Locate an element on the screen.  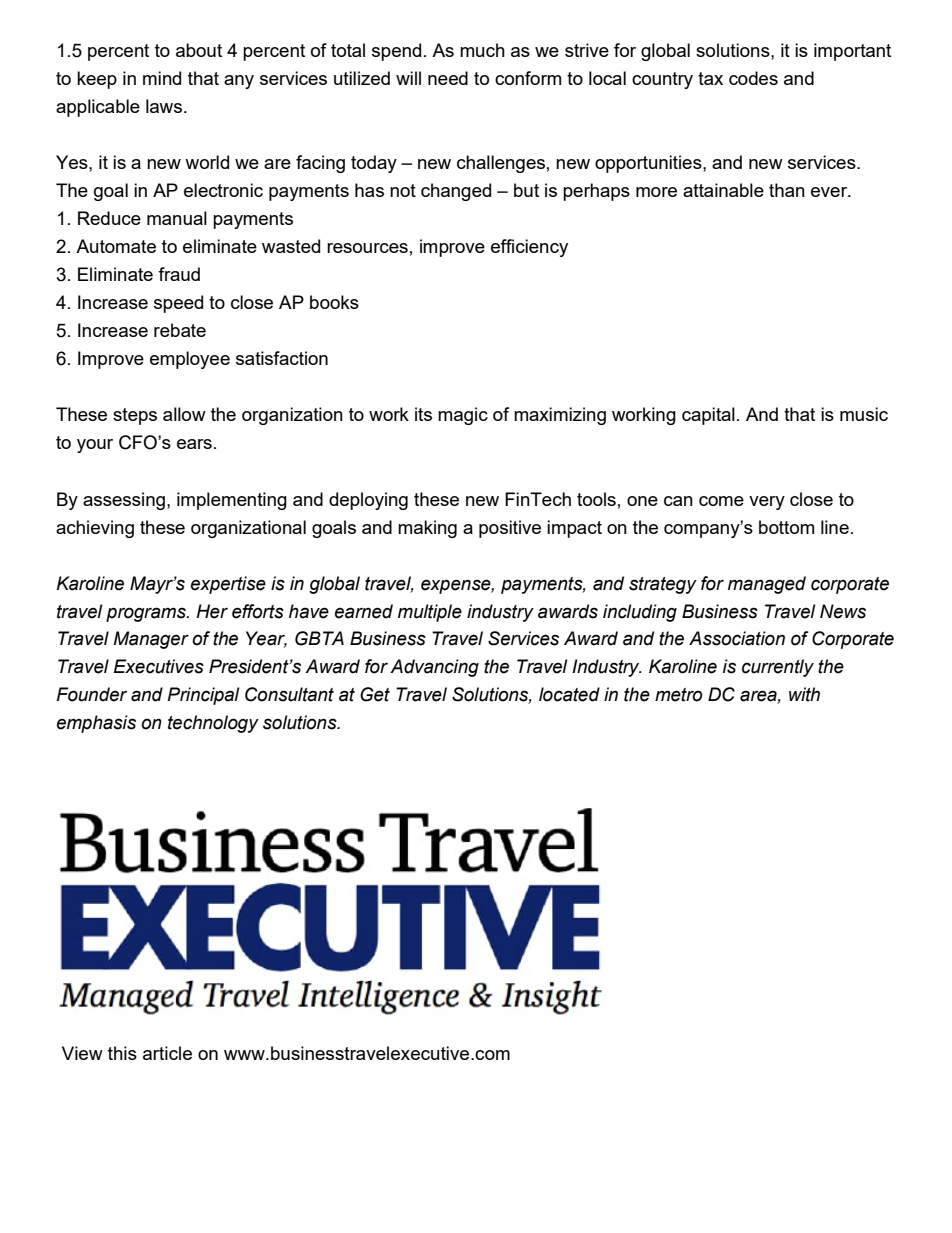
capital is located at coordinates (708, 416).
